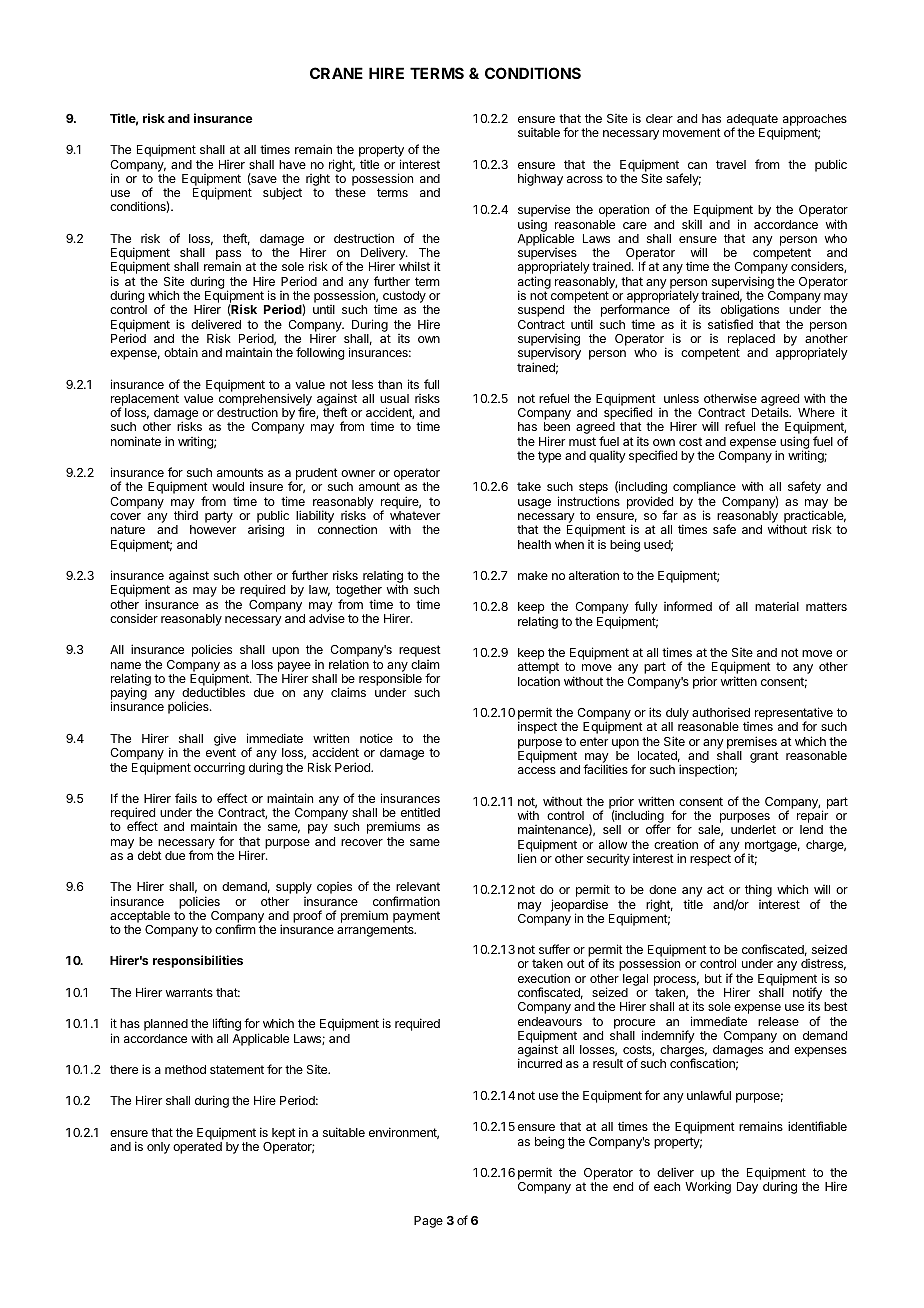 This screenshot has width=924, height=1308. What do you see at coordinates (527, 858) in the screenshot?
I see `lien` at bounding box center [527, 858].
